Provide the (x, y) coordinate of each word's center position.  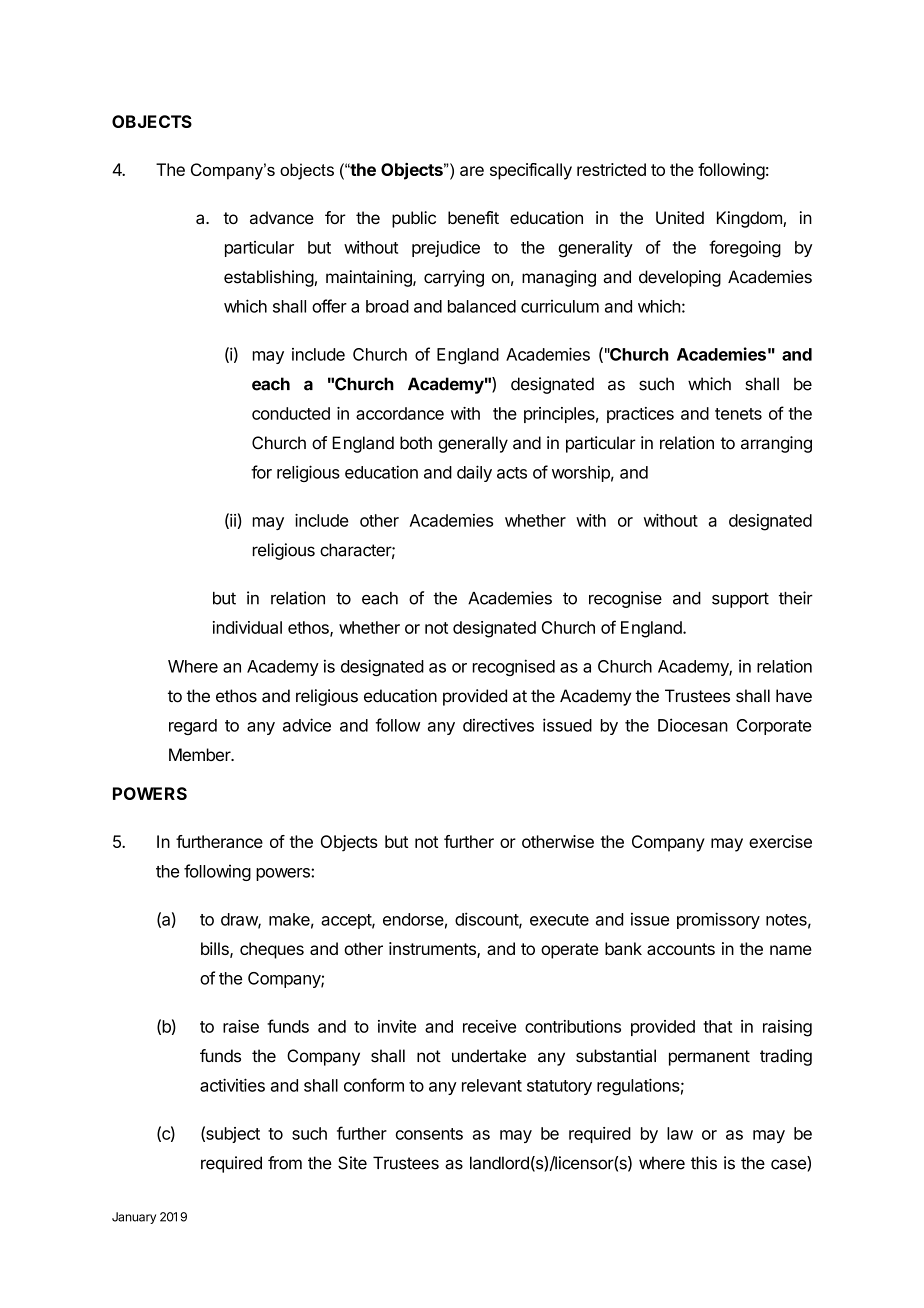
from (285, 1163)
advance (282, 218)
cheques (272, 950)
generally (473, 444)
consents (429, 1134)
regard (193, 727)
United (680, 217)
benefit (473, 217)
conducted (291, 413)
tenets (738, 414)
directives (498, 725)
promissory (718, 920)
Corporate (774, 727)
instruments (433, 950)
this (704, 1163)
